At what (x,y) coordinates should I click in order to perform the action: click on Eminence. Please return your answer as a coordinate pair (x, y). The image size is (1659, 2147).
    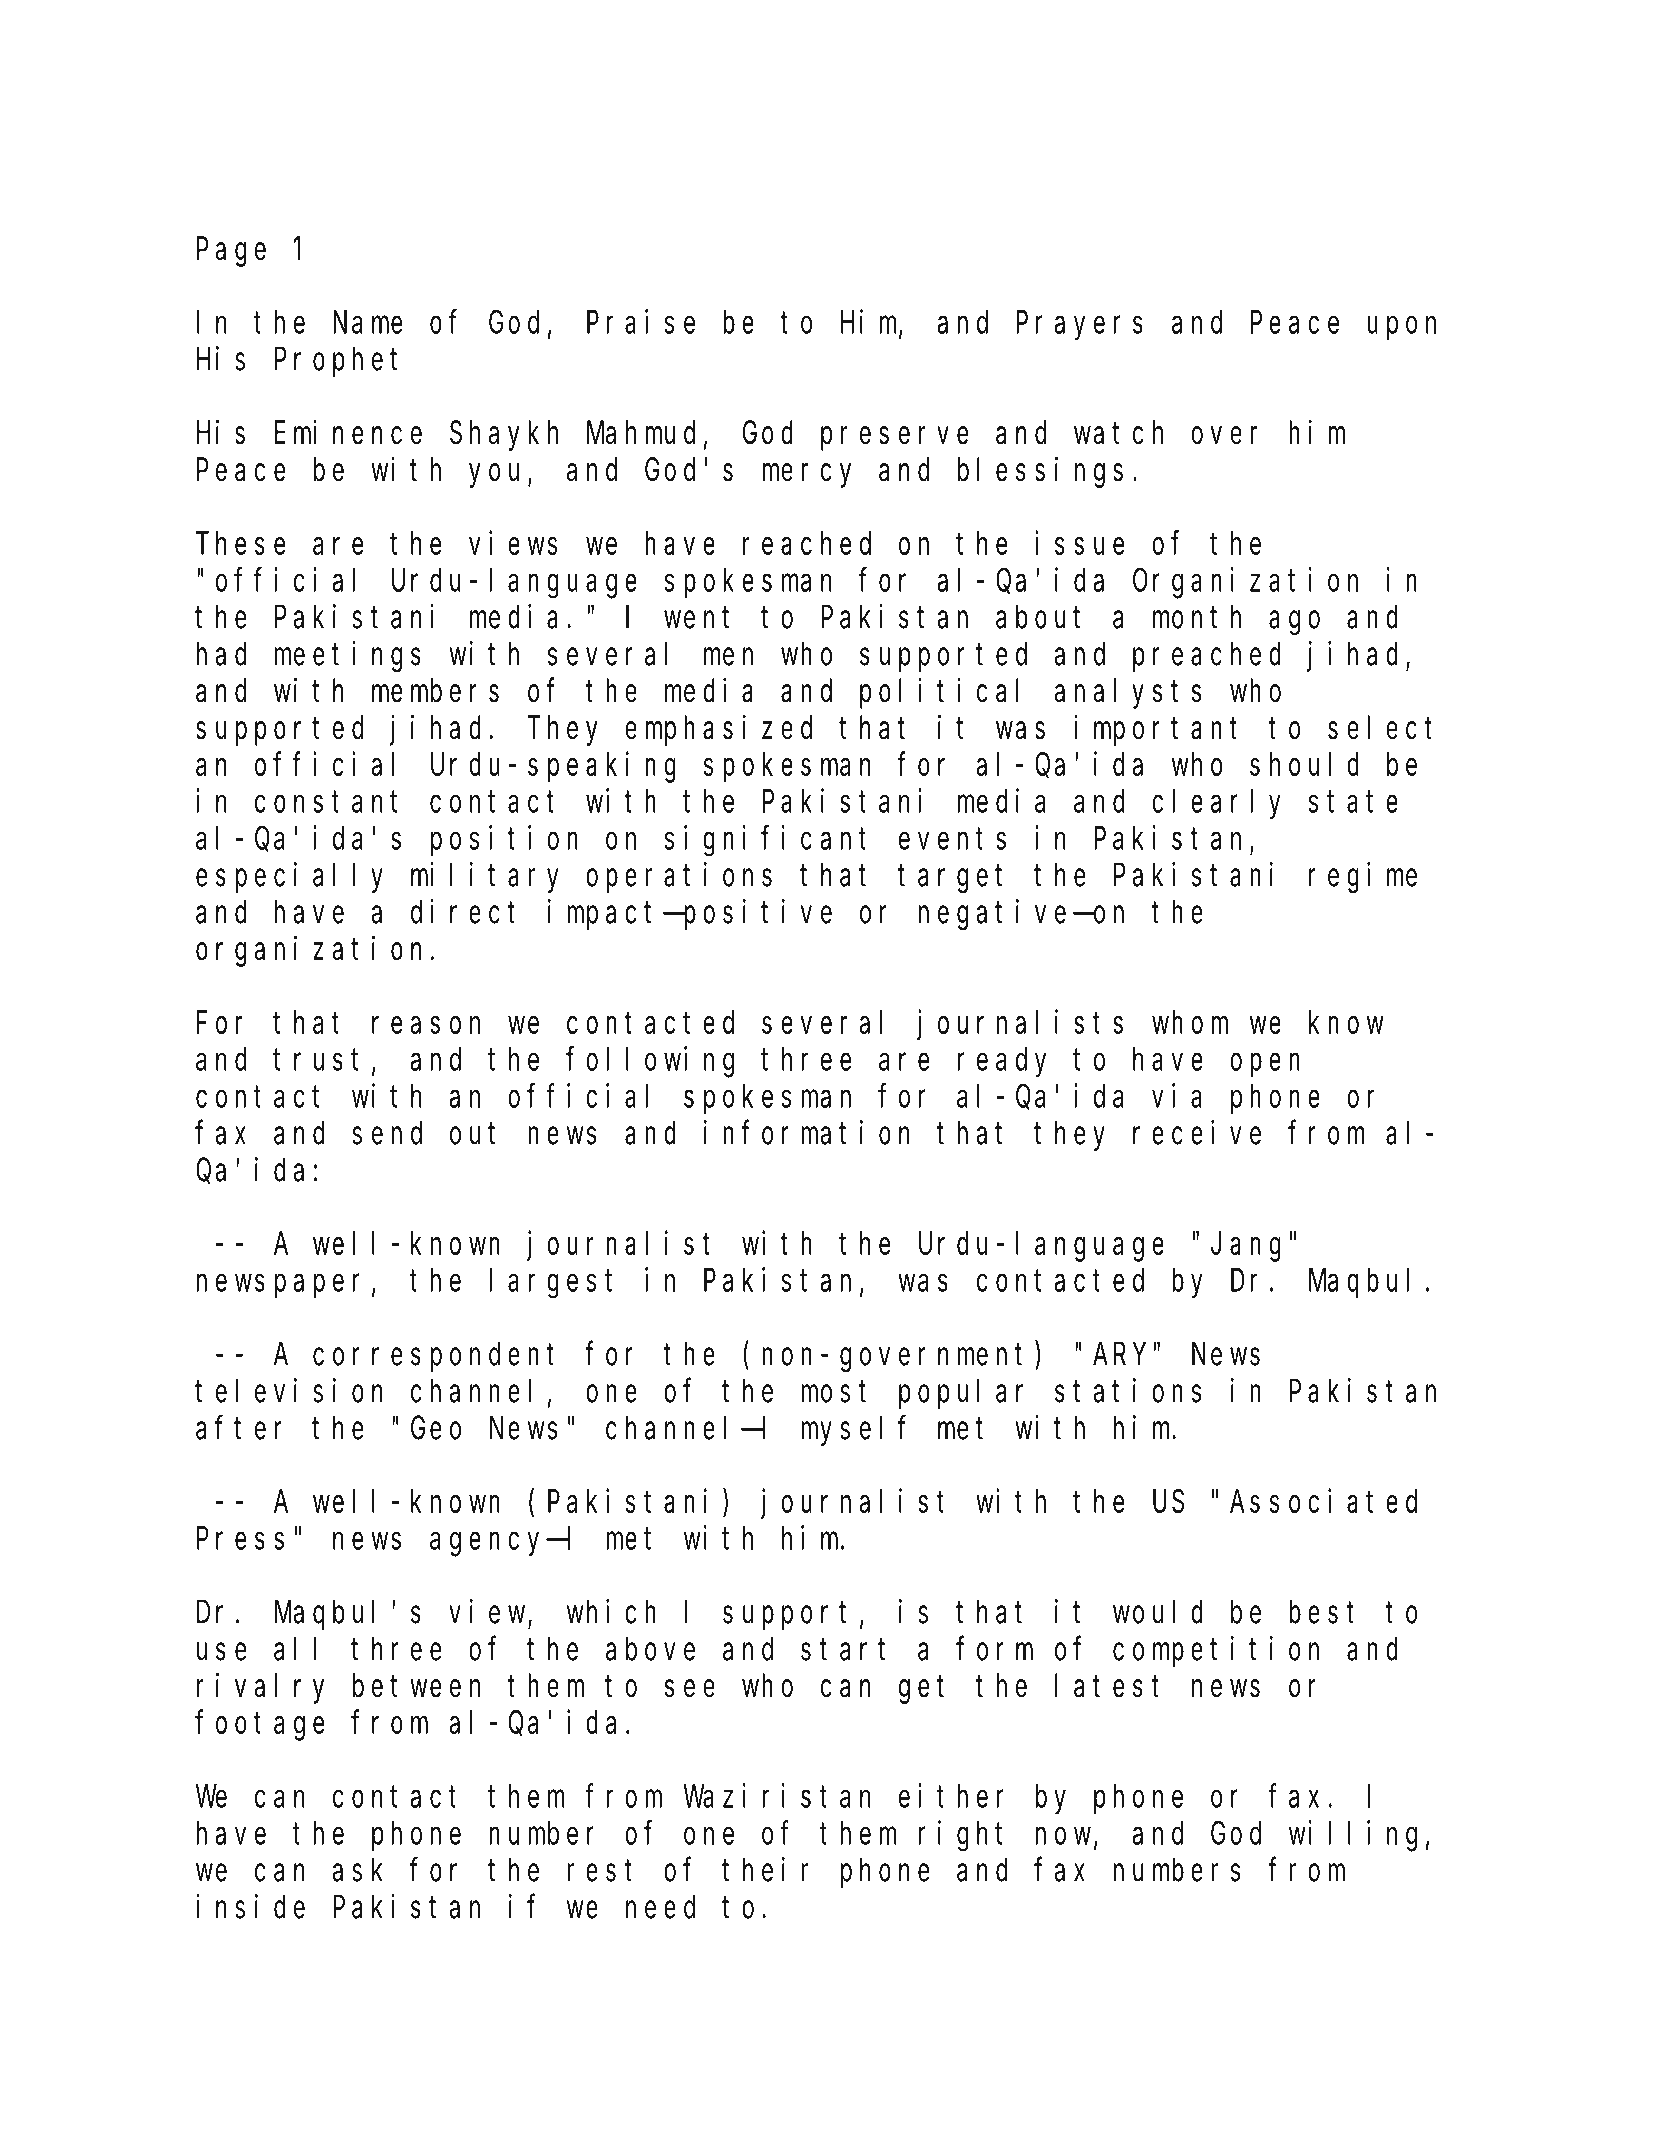
    Looking at the image, I should click on (348, 432).
